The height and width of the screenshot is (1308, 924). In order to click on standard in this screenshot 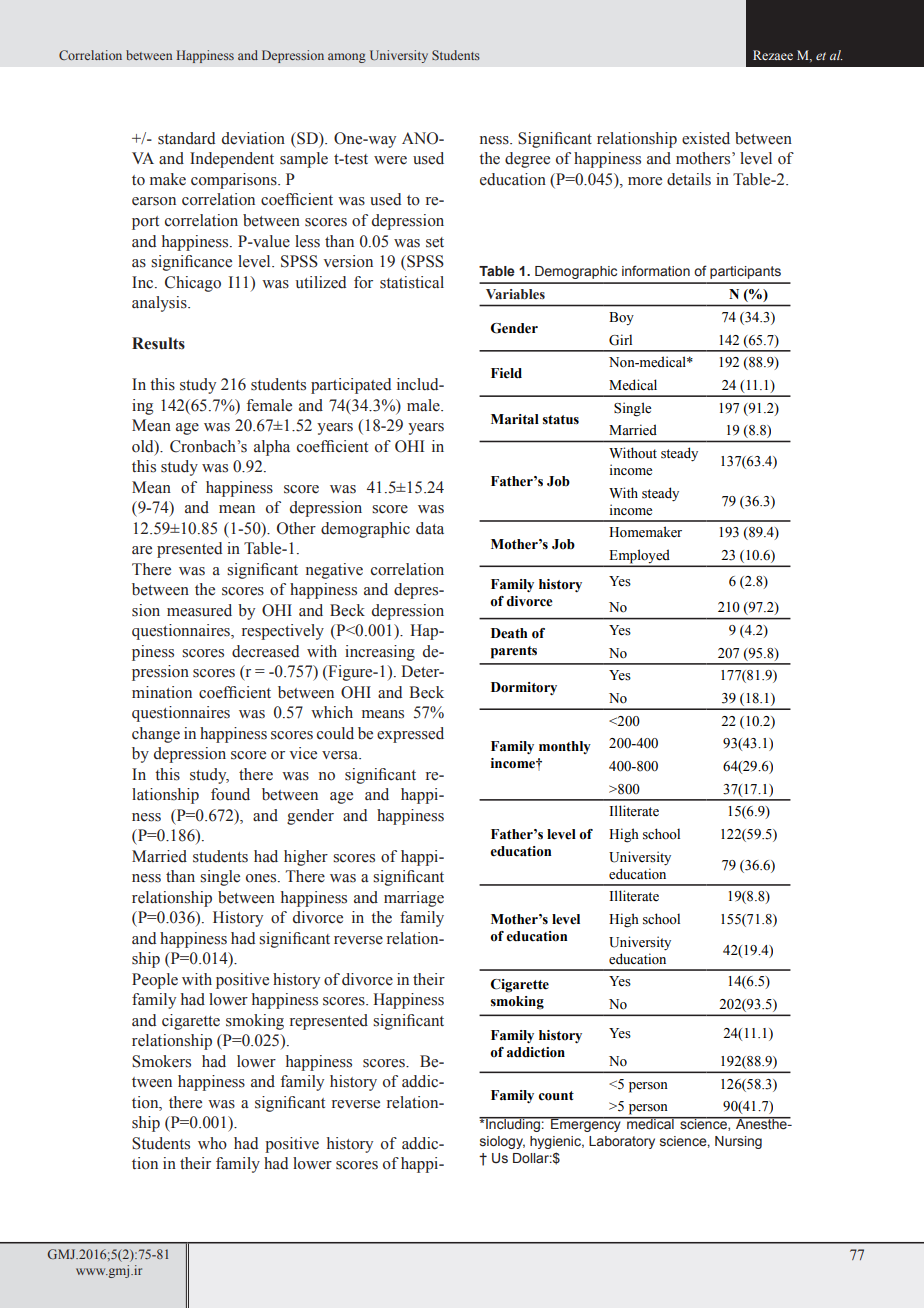, I will do `click(186, 138)`.
